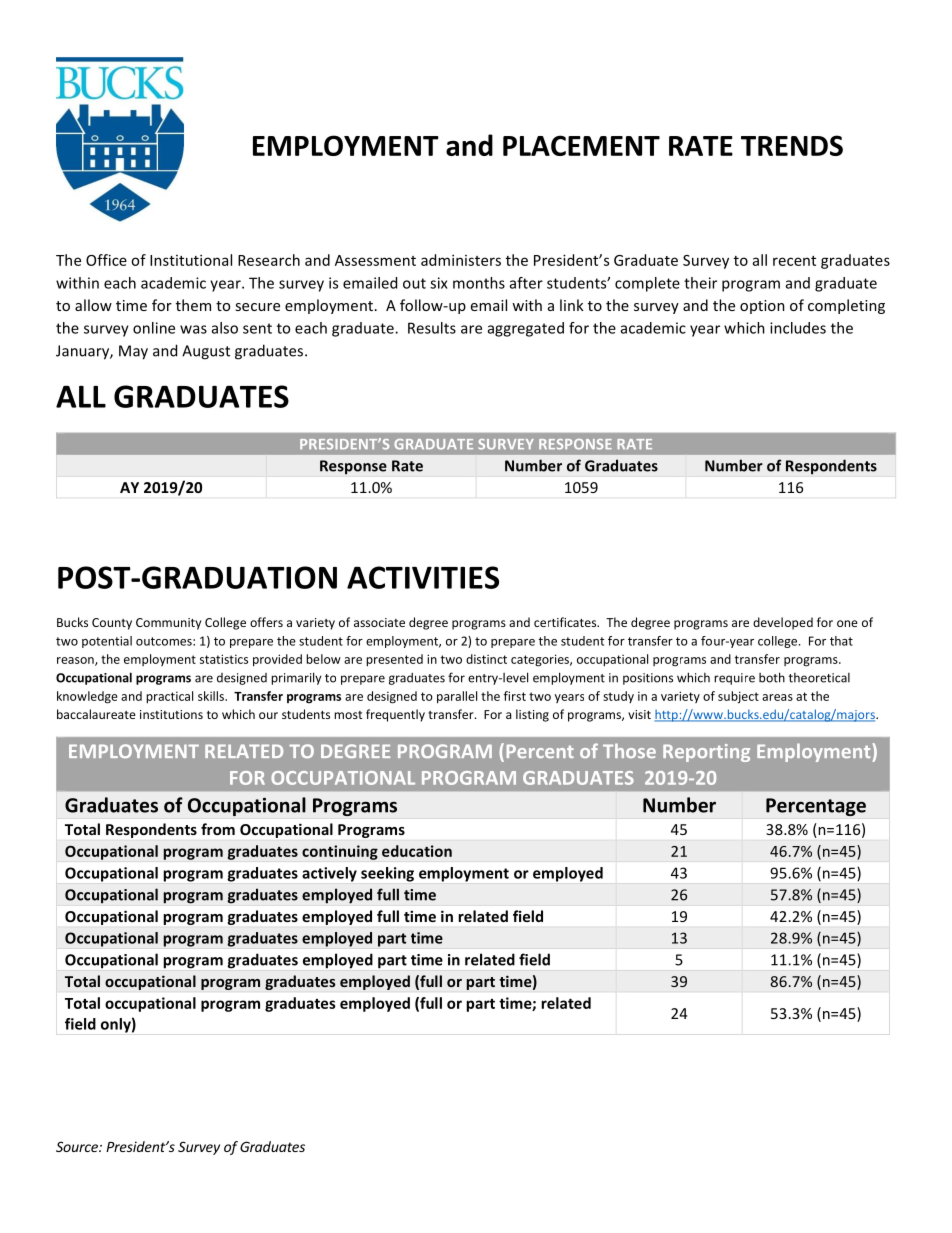 Image resolution: width=952 pixels, height=1233 pixels. I want to click on PLACEMENT, so click(581, 145).
